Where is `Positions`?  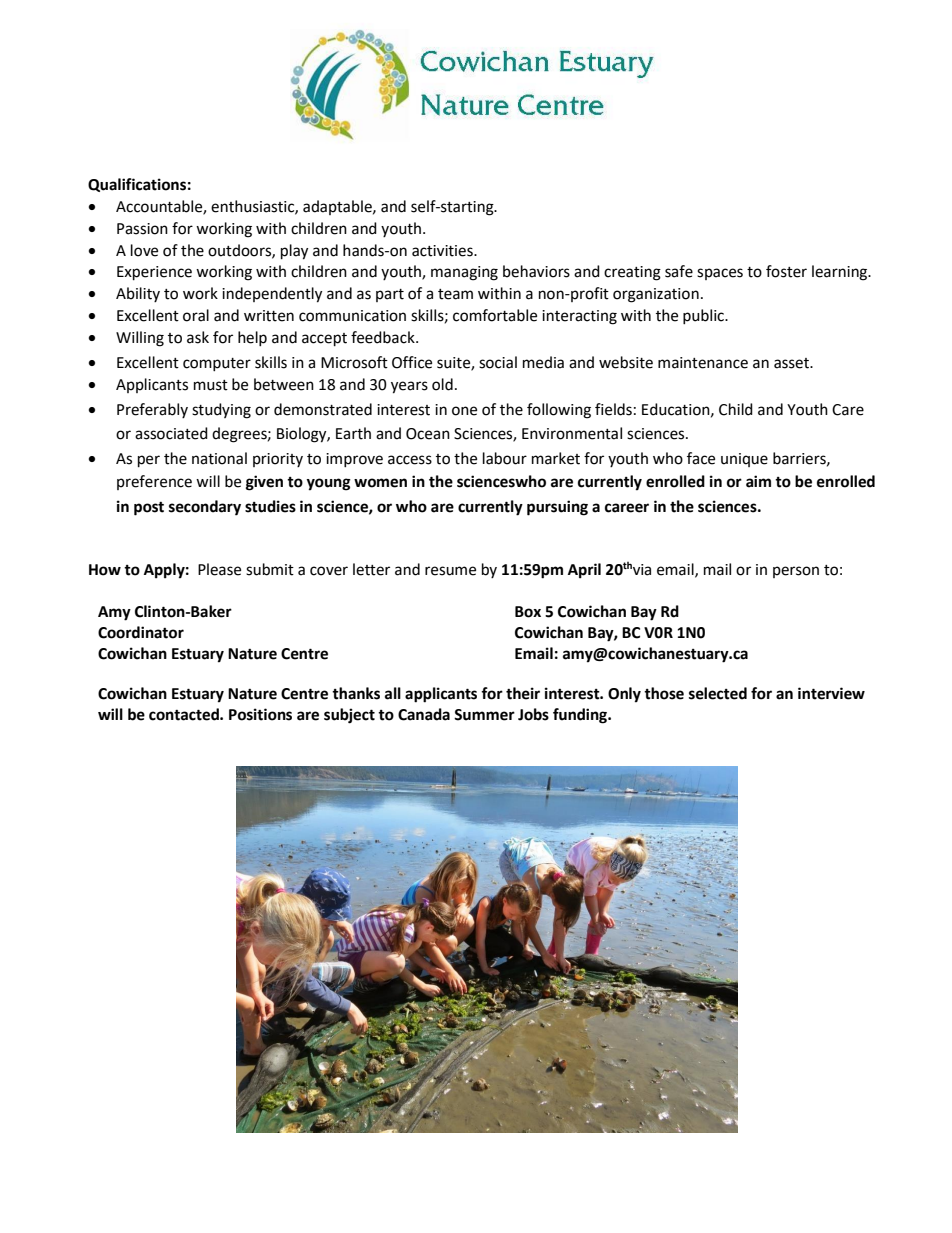 Positions is located at coordinates (260, 714).
